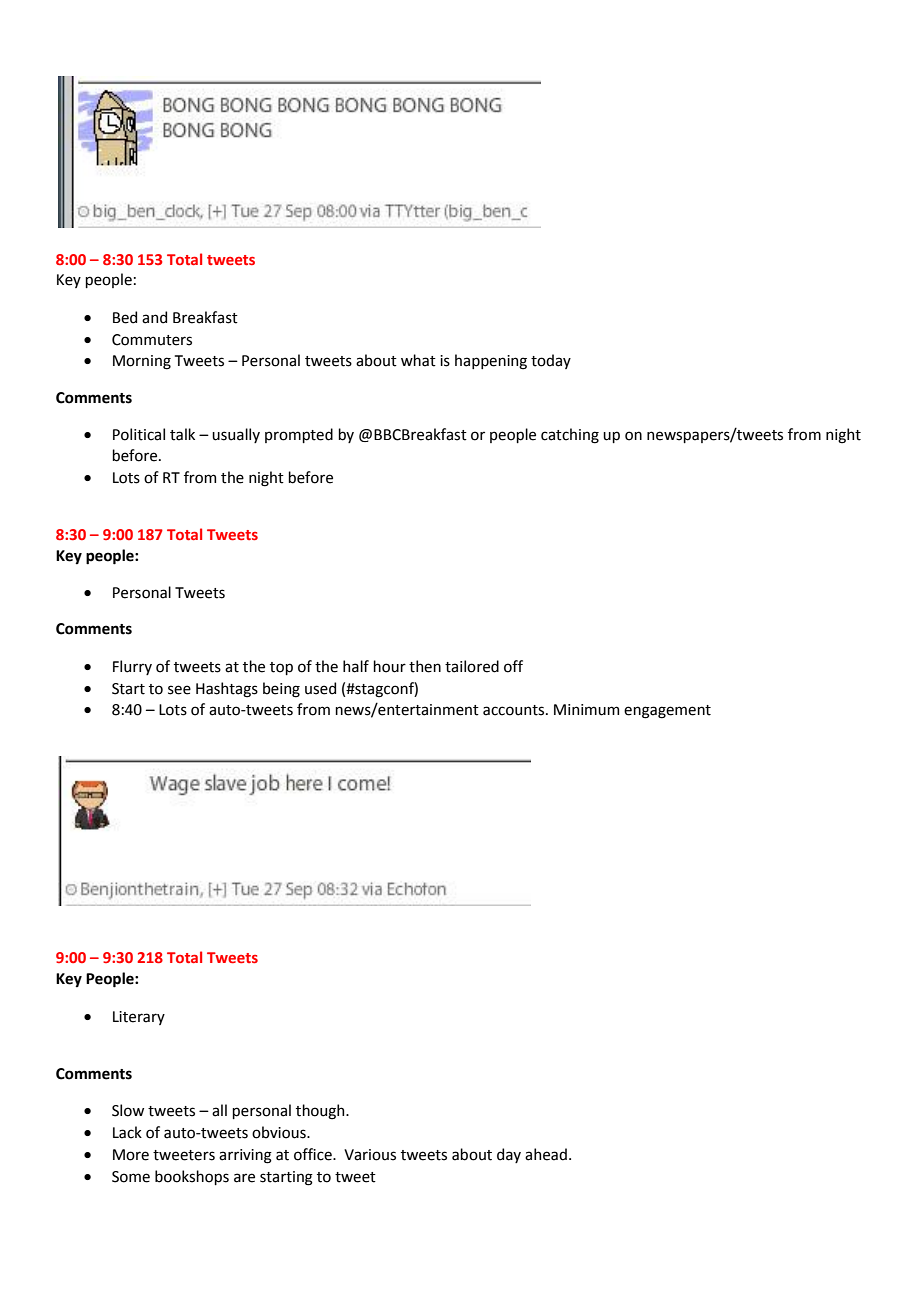 The width and height of the screenshot is (924, 1308). What do you see at coordinates (667, 712) in the screenshot?
I see `engagement` at bounding box center [667, 712].
